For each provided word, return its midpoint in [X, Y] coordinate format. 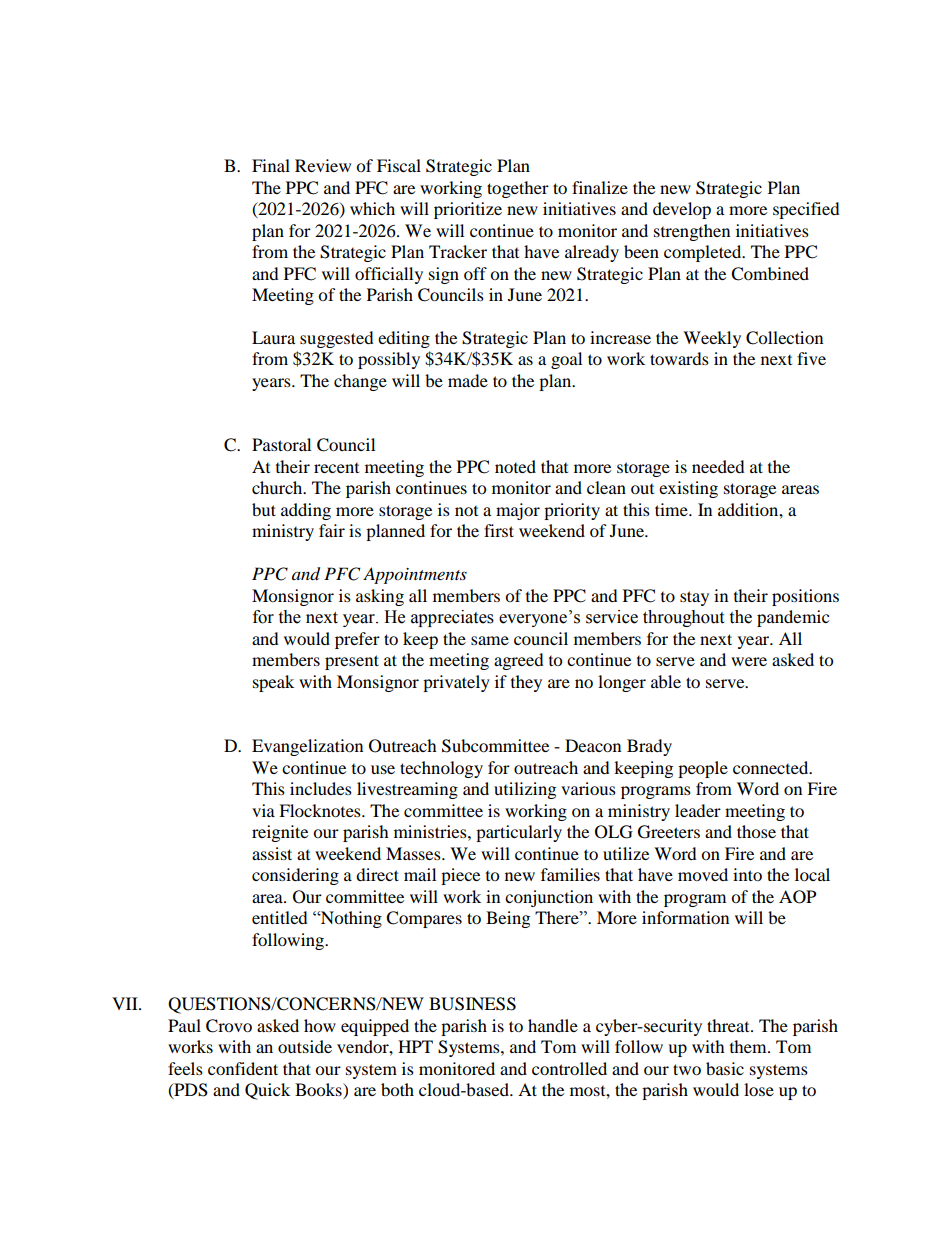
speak [273, 683]
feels [185, 1068]
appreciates [452, 618]
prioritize [468, 210]
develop [682, 210]
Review [323, 165]
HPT [415, 1046]
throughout [683, 618]
